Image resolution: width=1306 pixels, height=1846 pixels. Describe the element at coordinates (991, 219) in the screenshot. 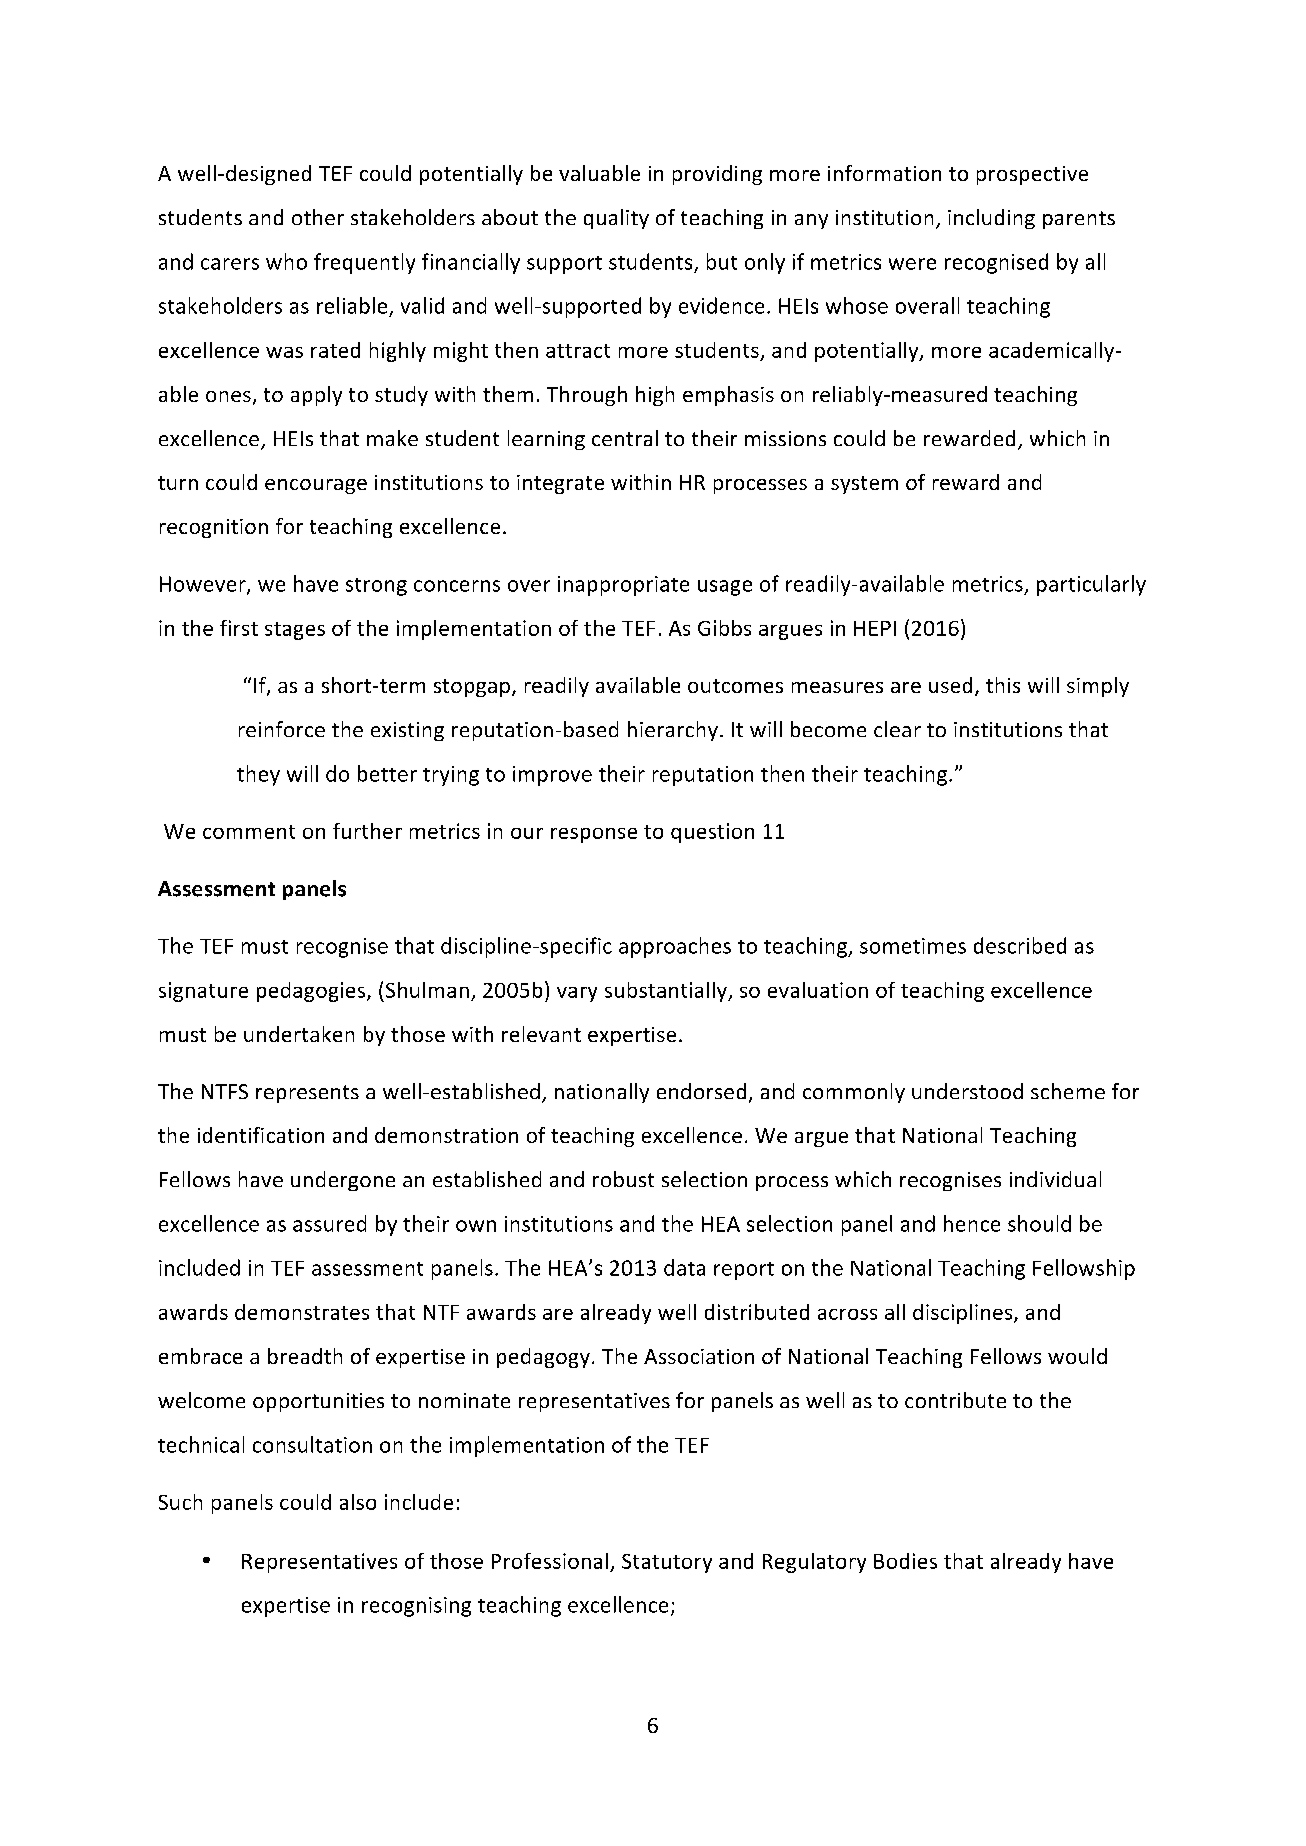

I see `including` at that location.
